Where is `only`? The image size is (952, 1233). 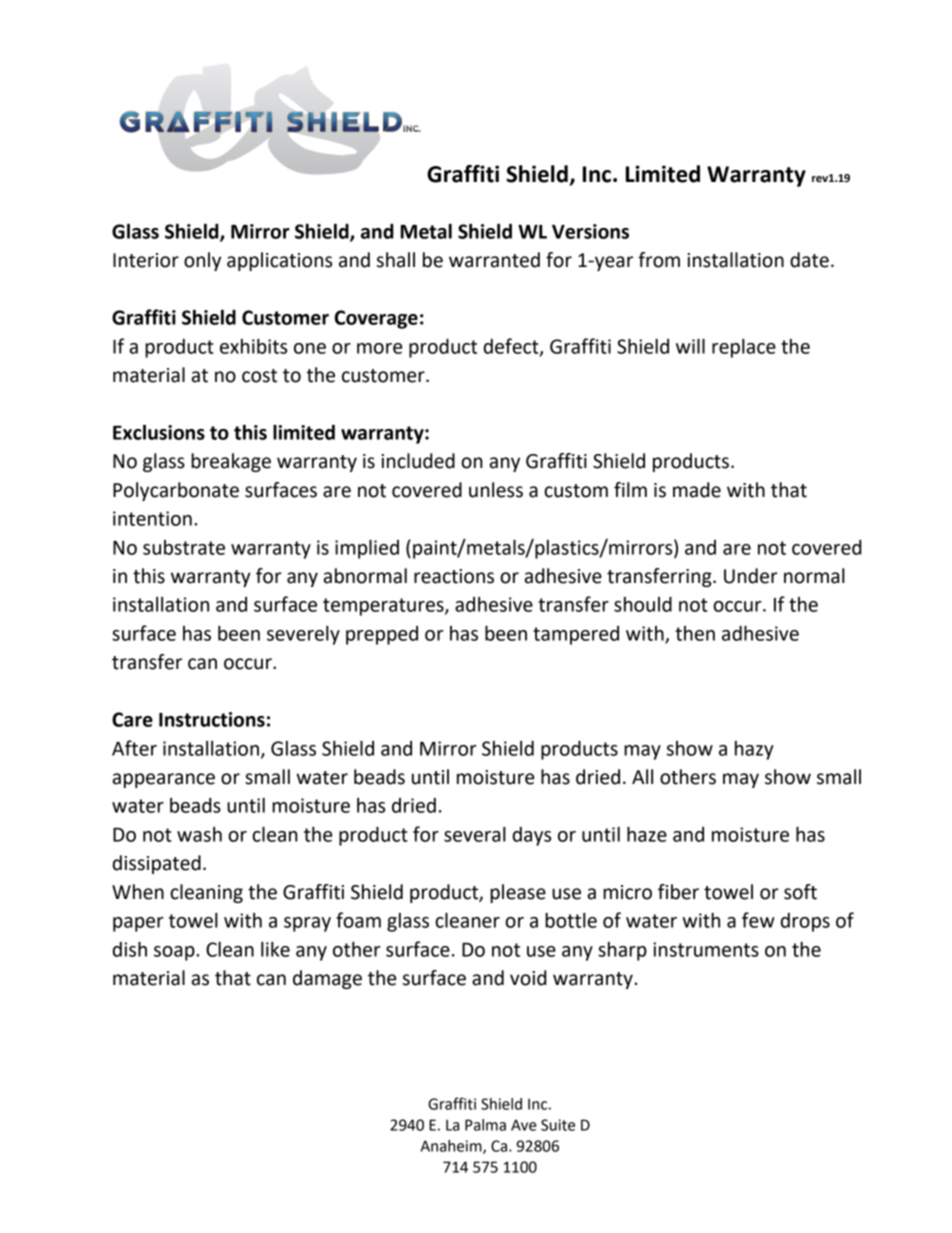 only is located at coordinates (202, 261).
